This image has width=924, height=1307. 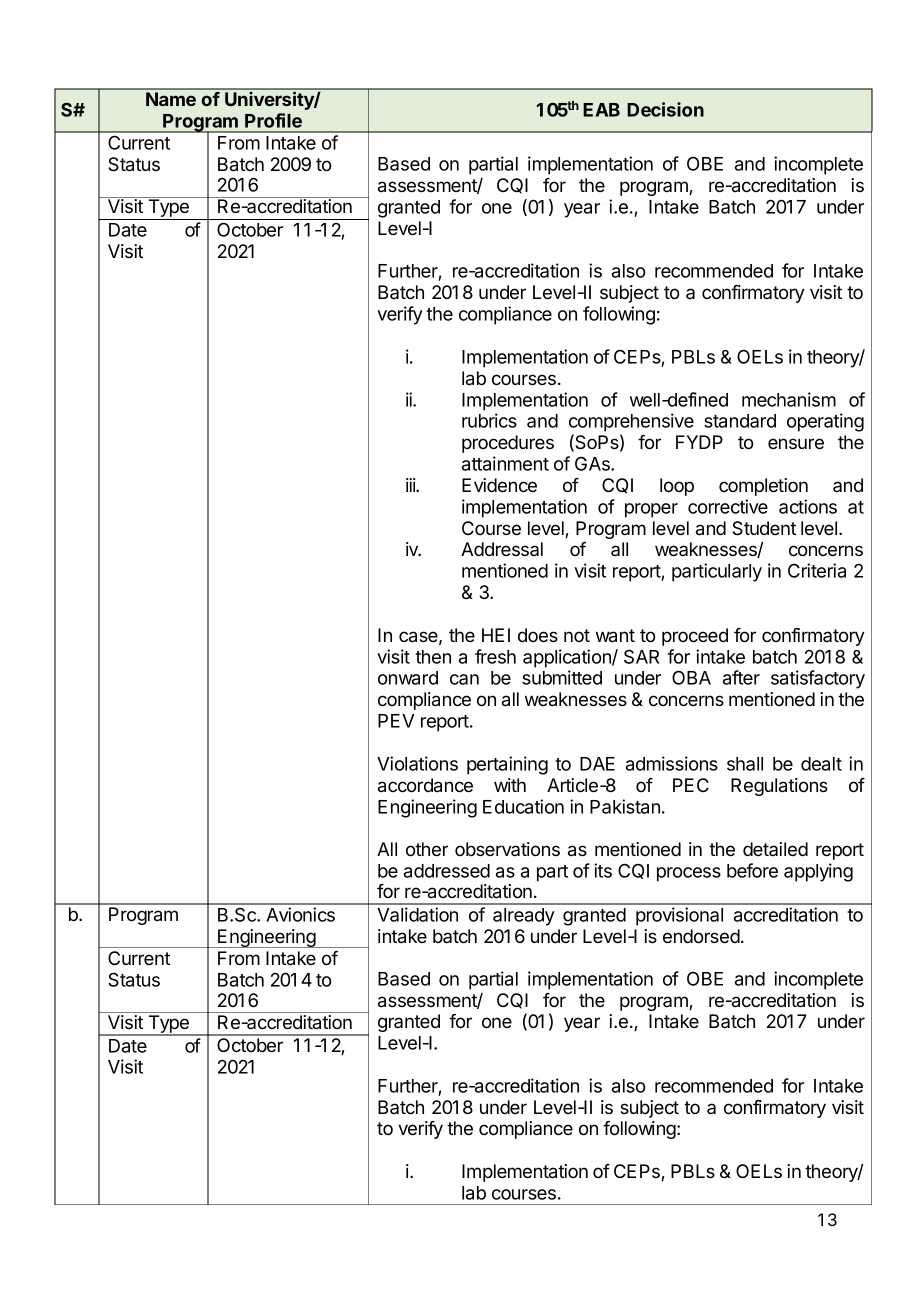 I want to click on fresh, so click(x=495, y=656).
